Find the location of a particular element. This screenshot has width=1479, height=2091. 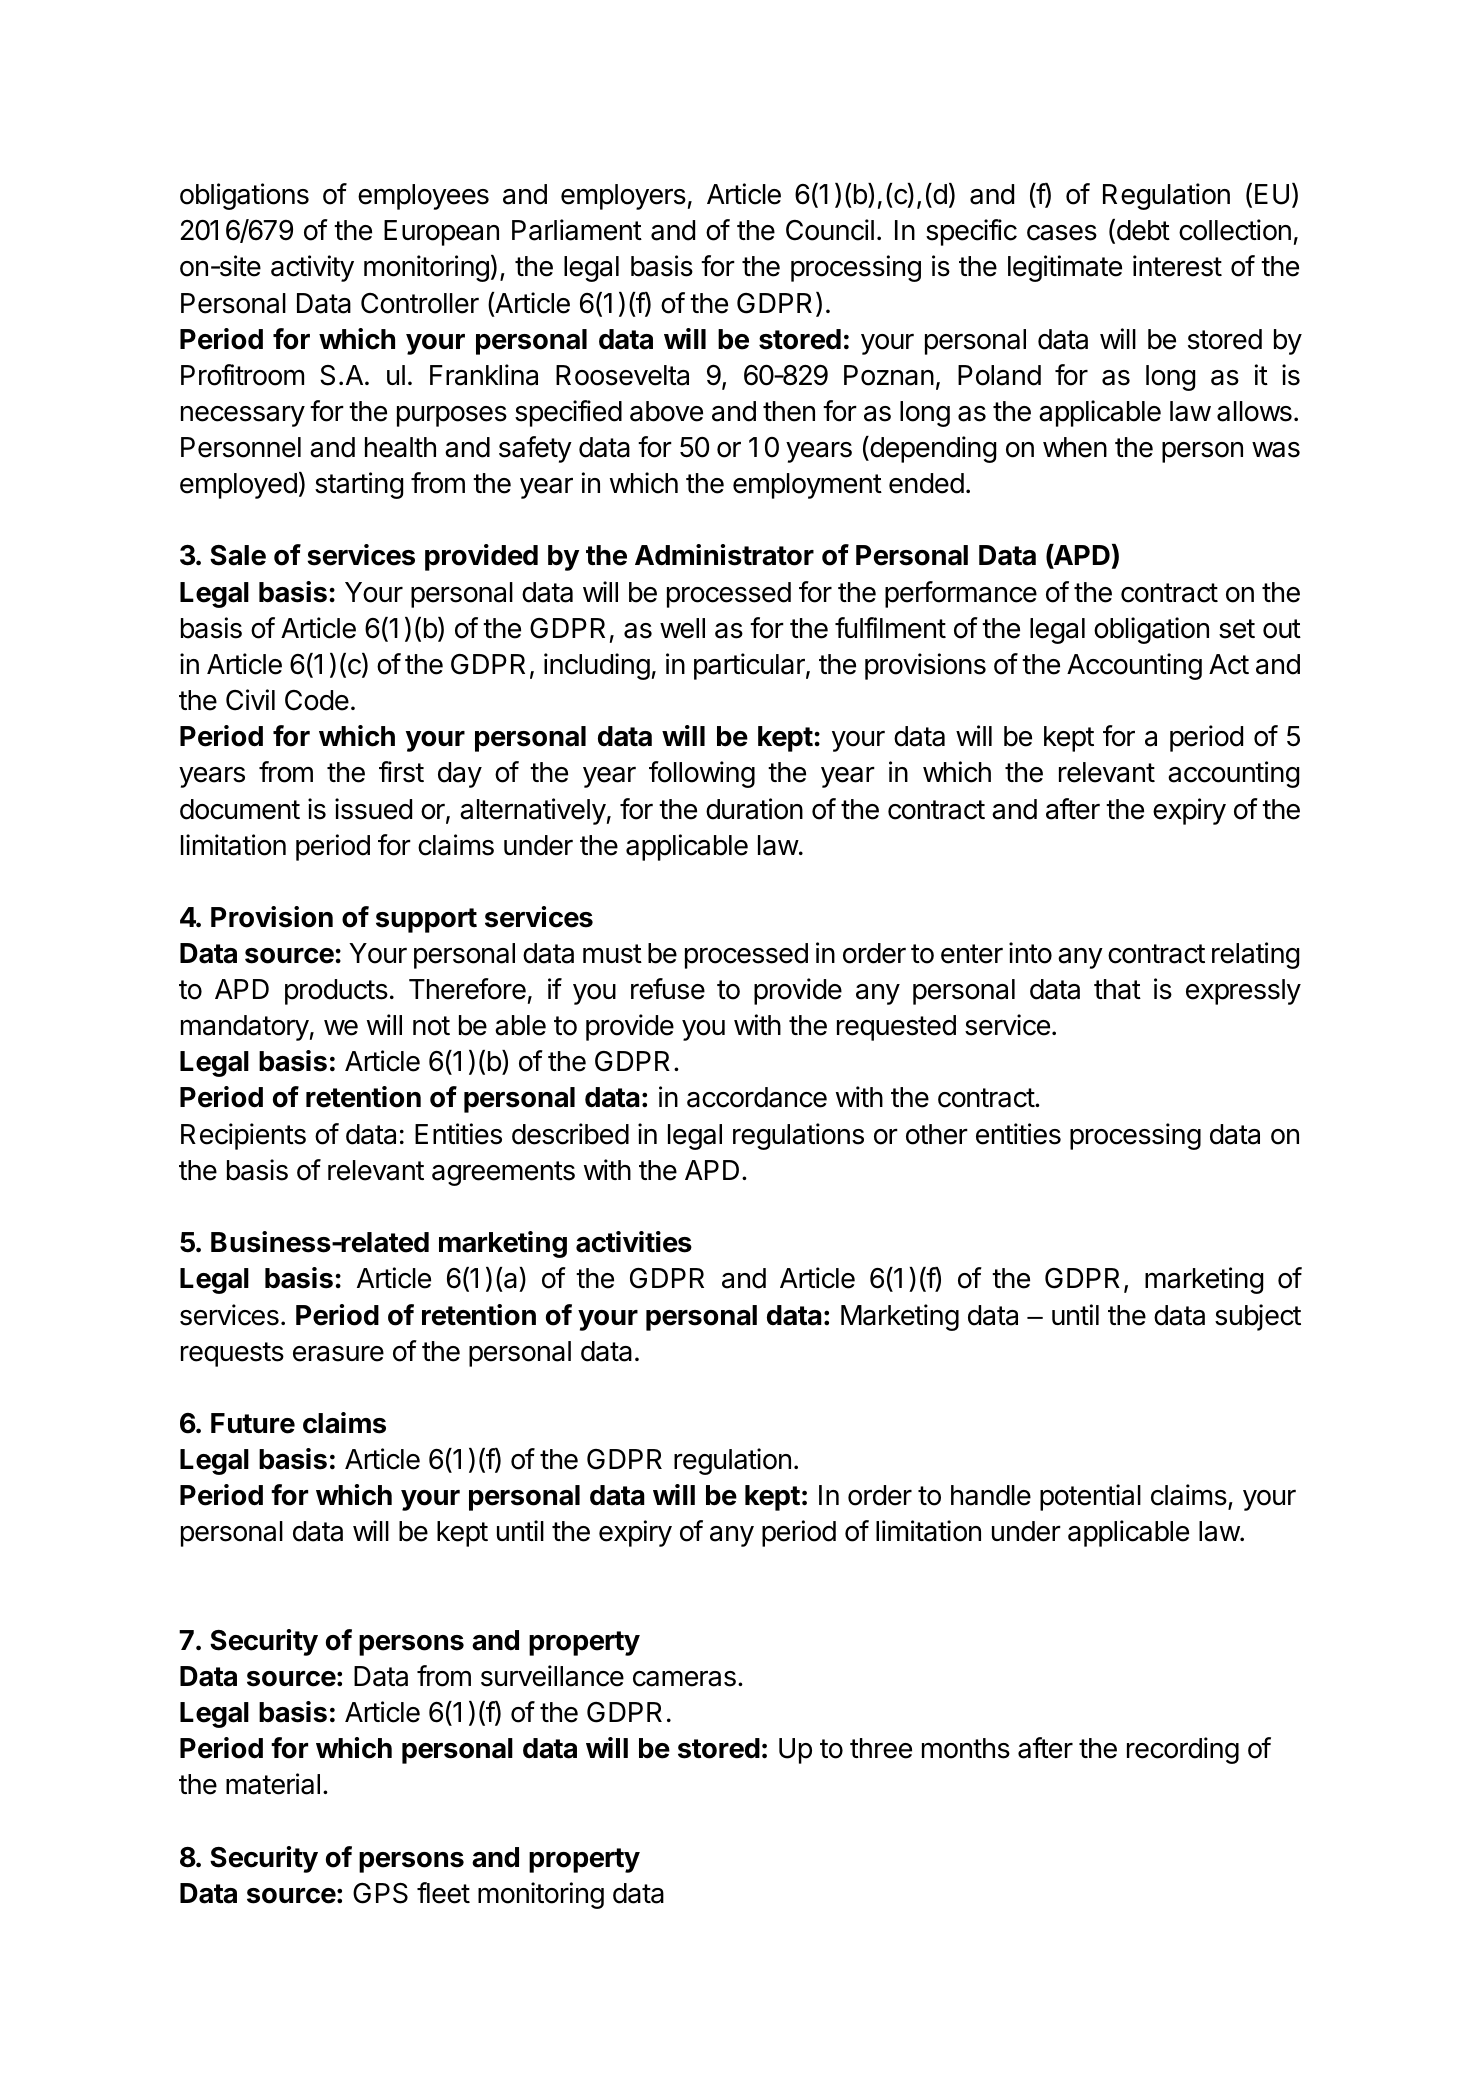

support is located at coordinates (426, 920).
